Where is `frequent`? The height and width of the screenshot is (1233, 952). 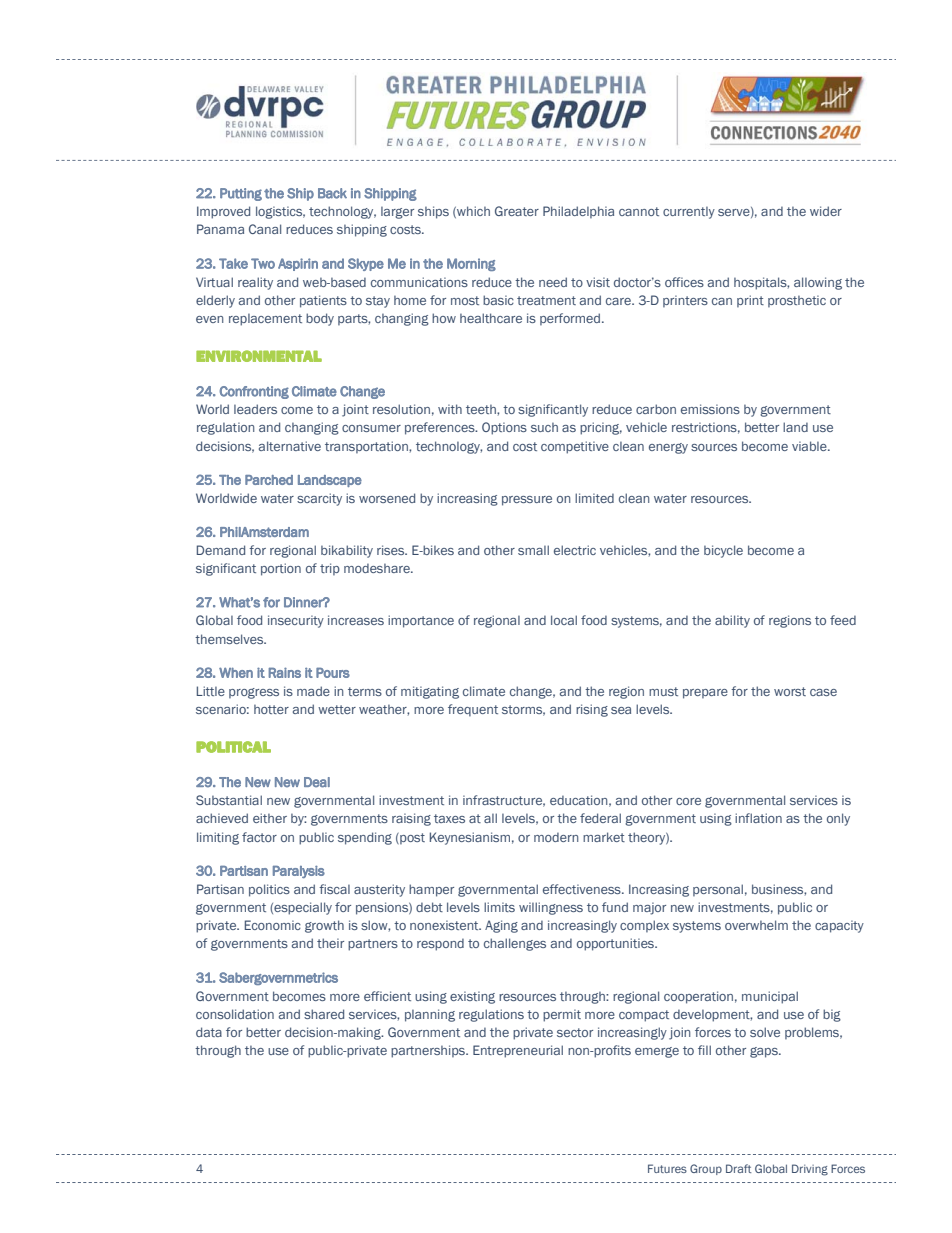
frequent is located at coordinates (473, 710).
